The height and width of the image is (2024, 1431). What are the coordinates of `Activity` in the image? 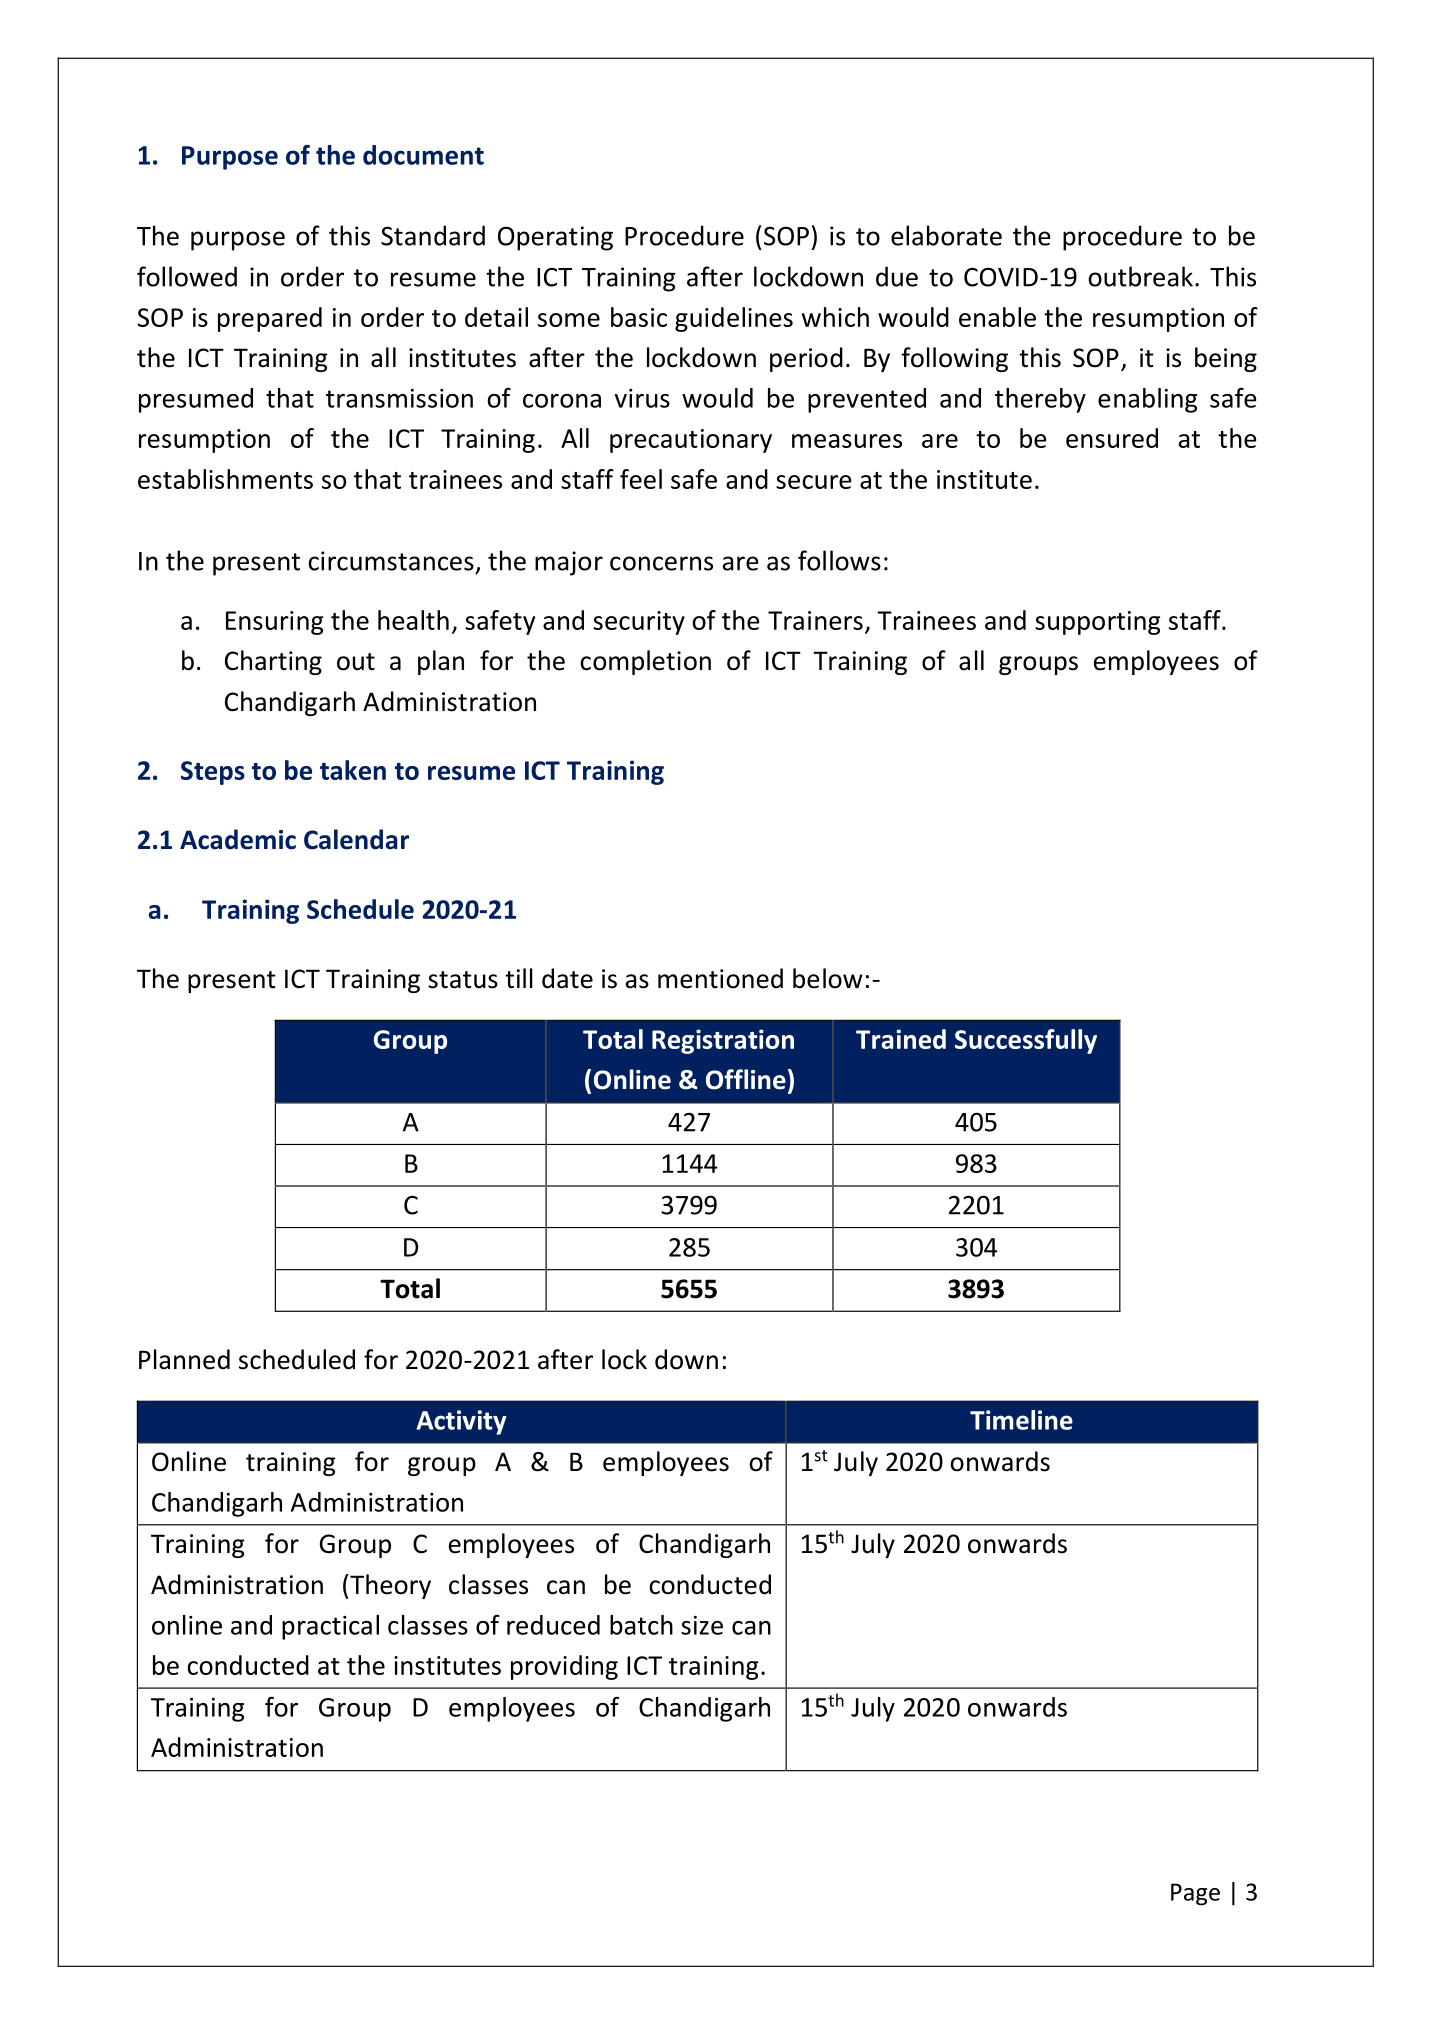 It's located at (461, 1422).
